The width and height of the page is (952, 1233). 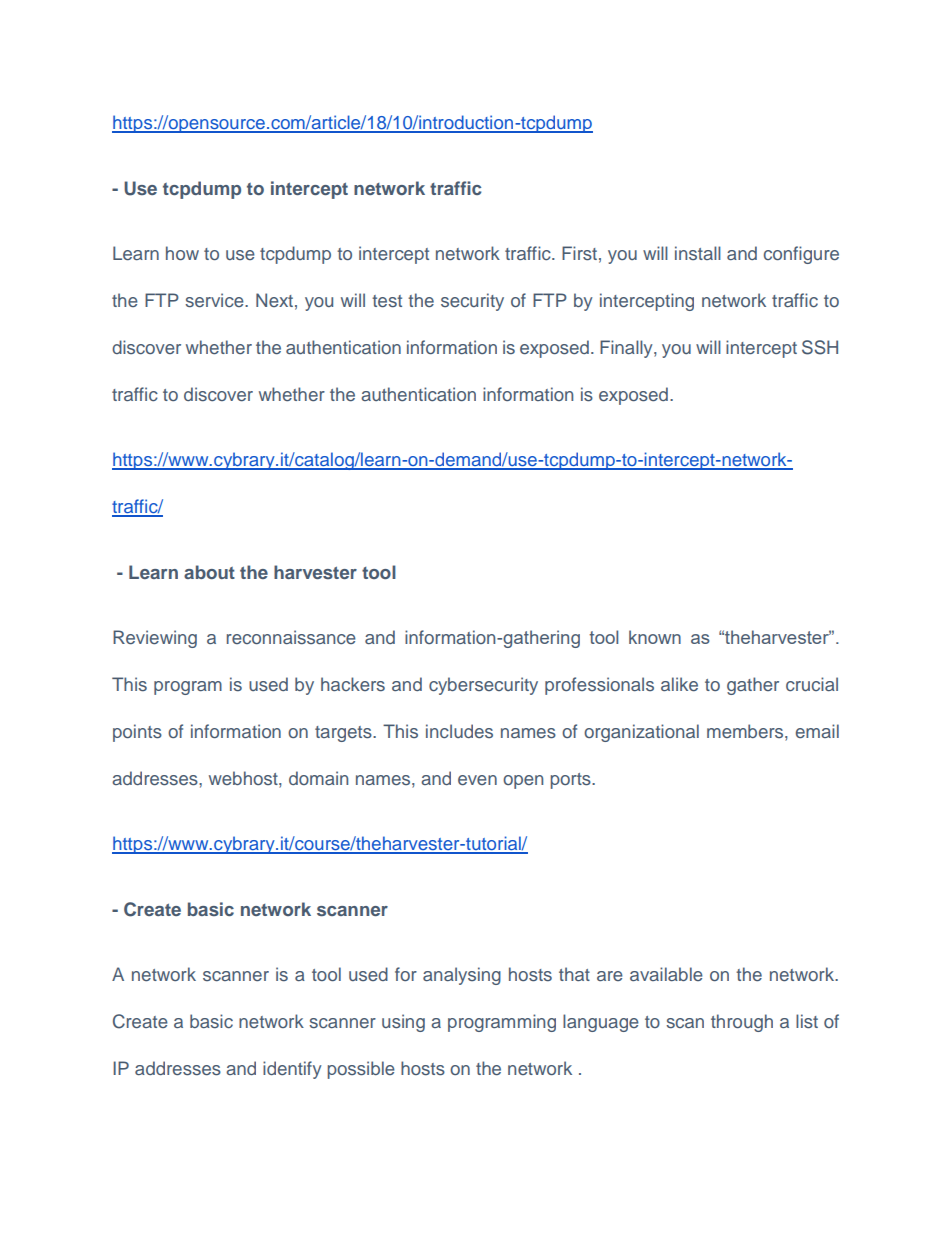 I want to click on service, so click(x=215, y=300).
